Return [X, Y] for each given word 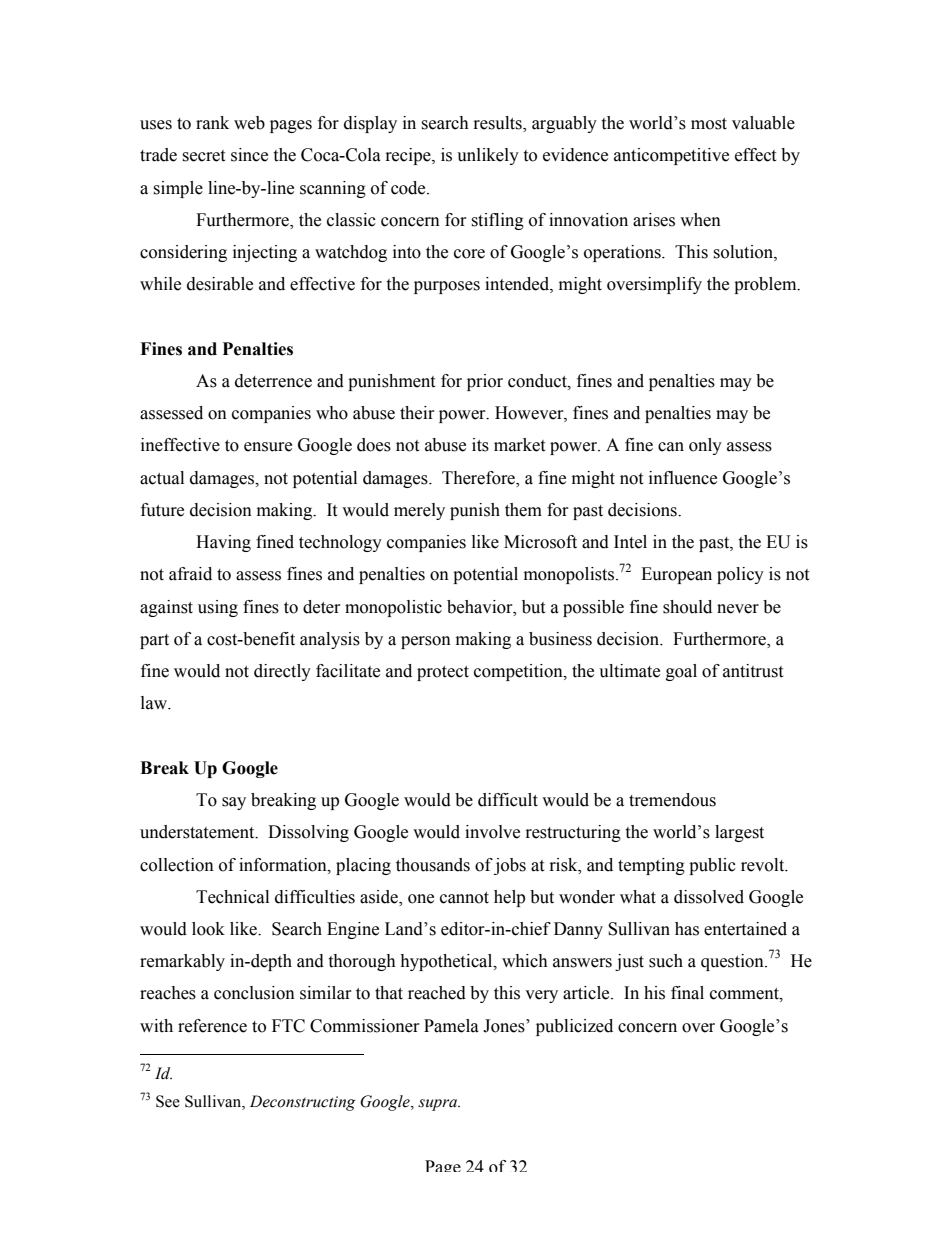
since [249, 155]
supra [438, 1105]
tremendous [672, 800]
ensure [268, 447]
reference [212, 1026]
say [234, 803]
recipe [409, 156]
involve [492, 832]
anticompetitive [671, 156]
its [480, 445]
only [705, 446]
